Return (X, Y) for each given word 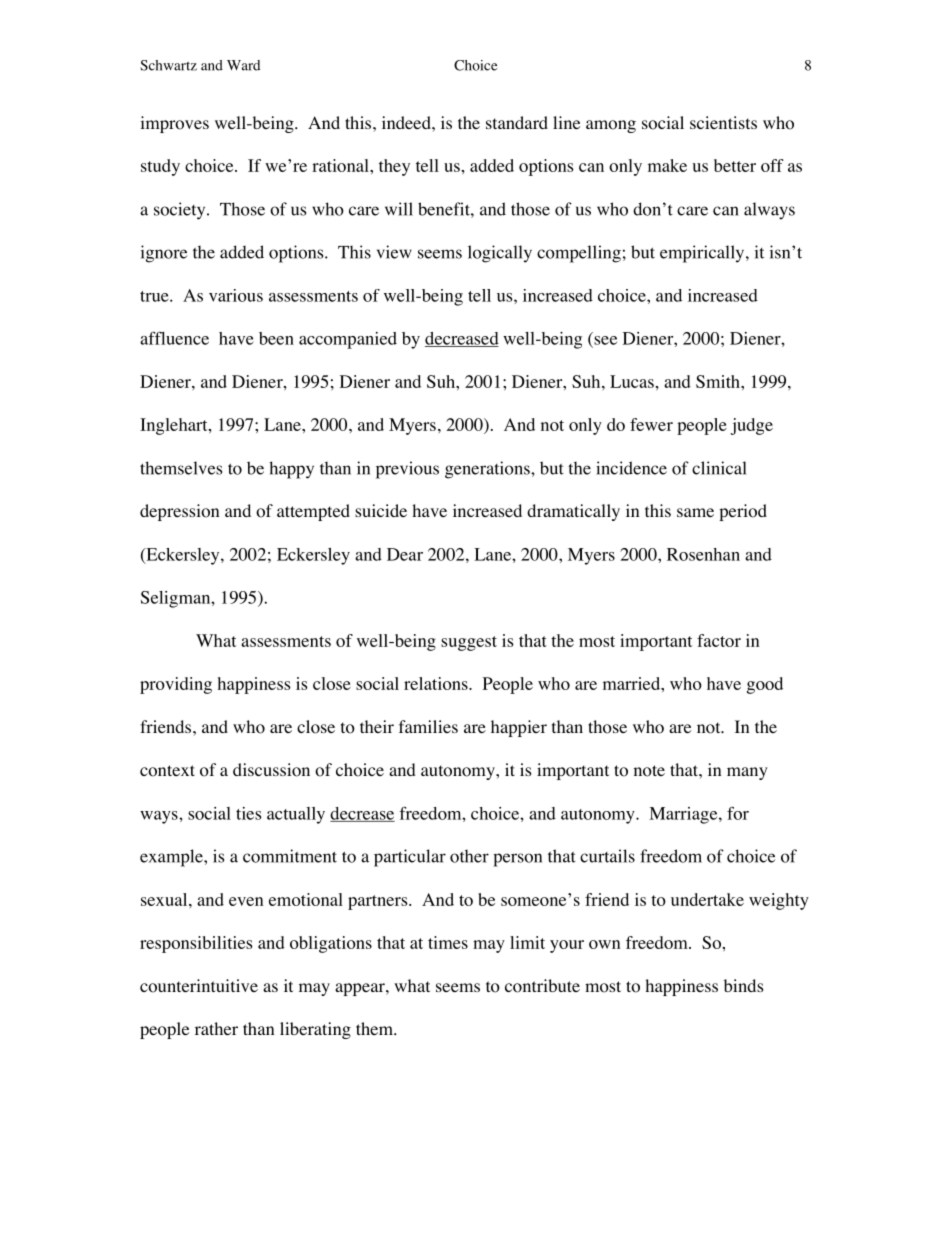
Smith (719, 381)
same (695, 512)
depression (179, 512)
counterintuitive (199, 986)
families (428, 726)
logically (500, 254)
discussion (271, 770)
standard (517, 122)
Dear (405, 554)
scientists (723, 122)
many (747, 773)
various (236, 295)
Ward (243, 65)
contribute (542, 986)
